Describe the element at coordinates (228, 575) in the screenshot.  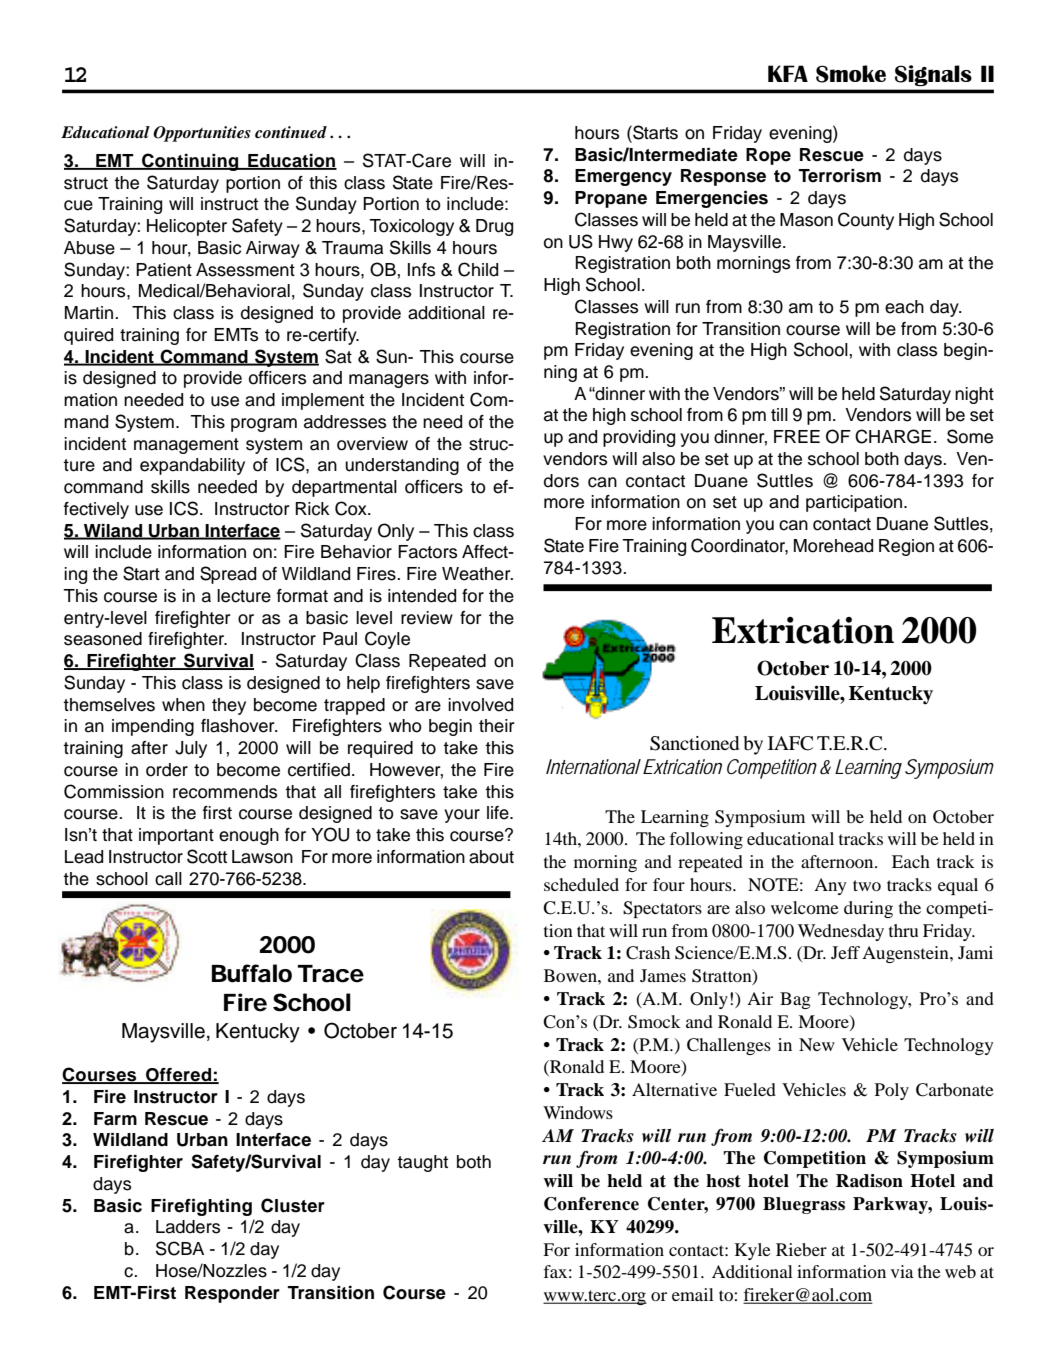
I see `Spread` at that location.
